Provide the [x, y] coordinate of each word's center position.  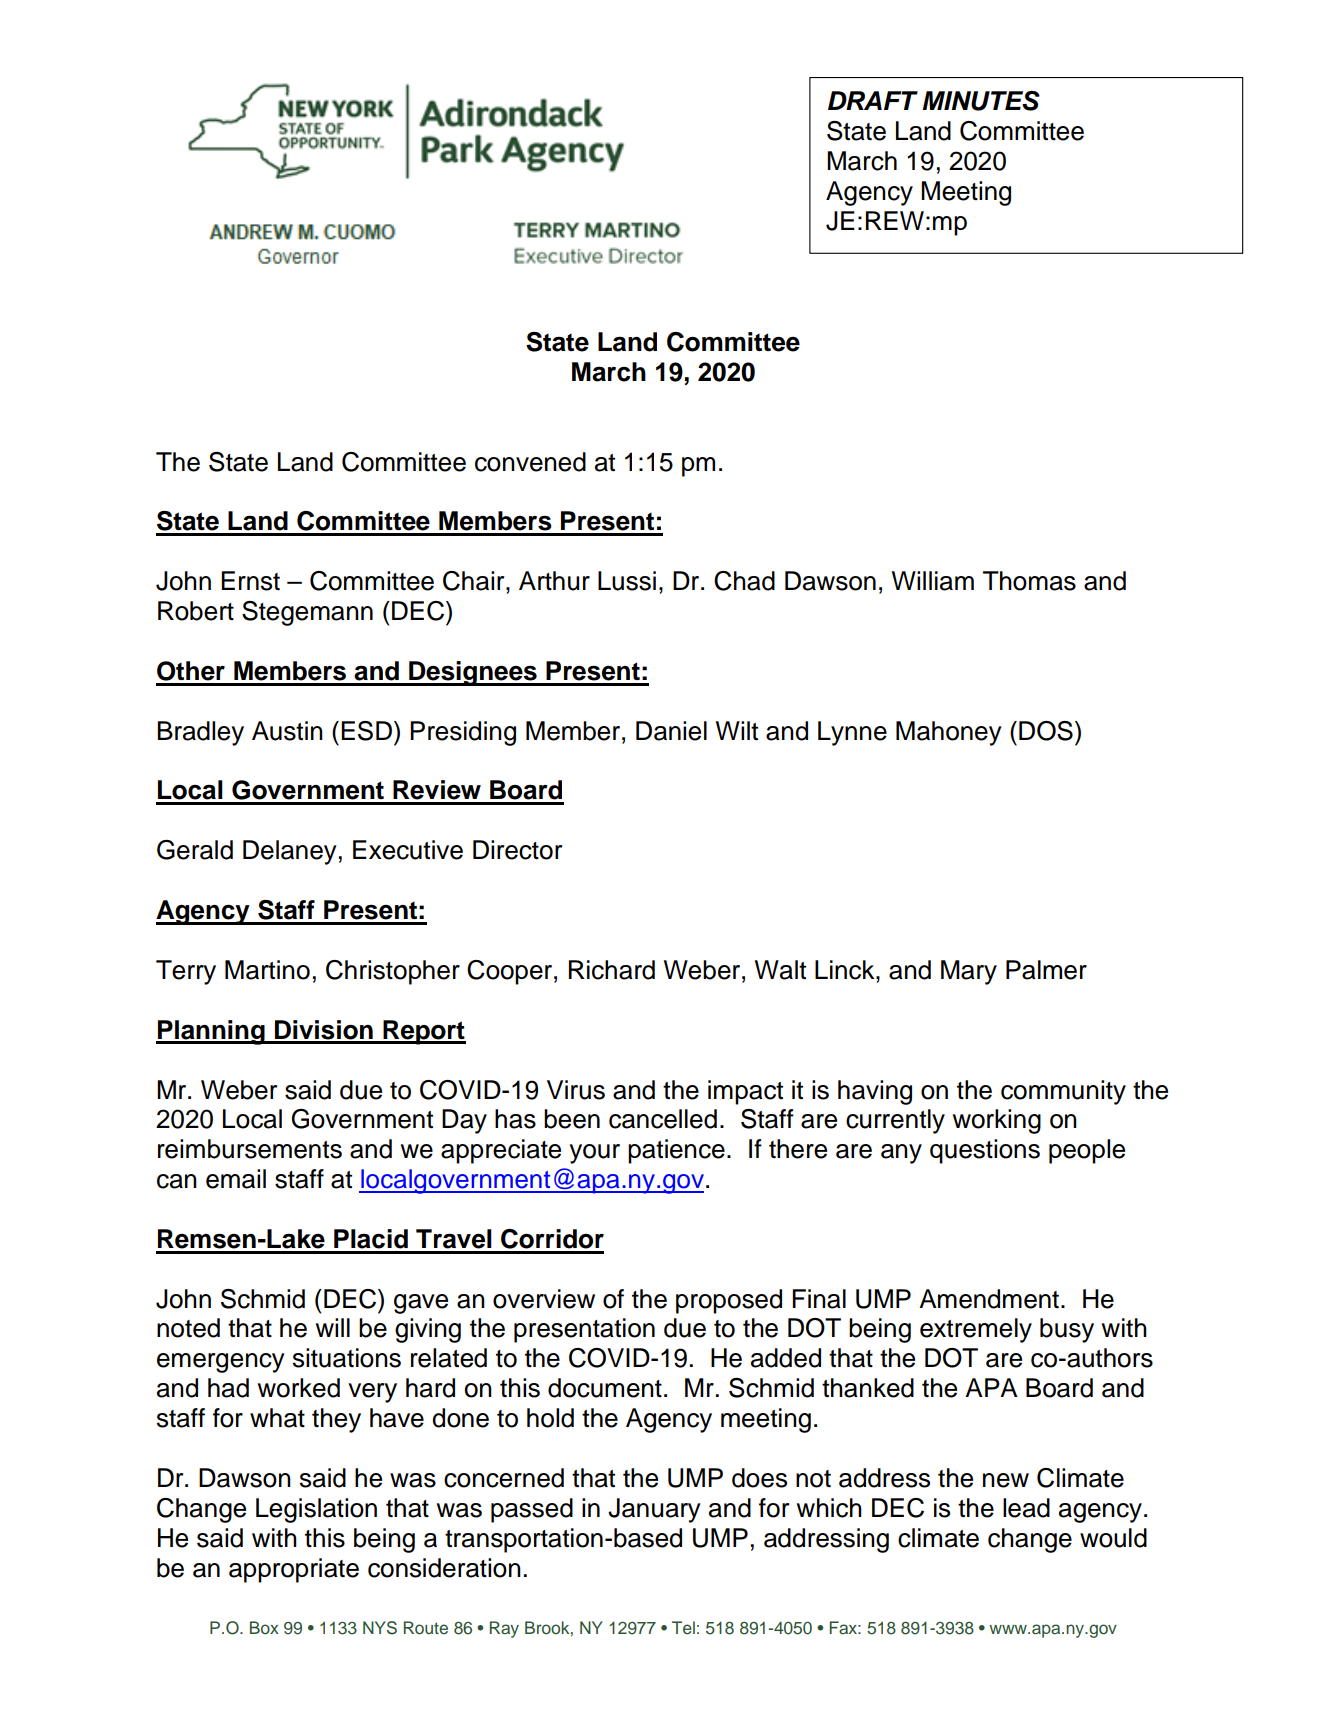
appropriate [294, 1570]
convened [530, 462]
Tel [683, 1628]
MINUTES [981, 101]
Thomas [1029, 581]
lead [1026, 1508]
